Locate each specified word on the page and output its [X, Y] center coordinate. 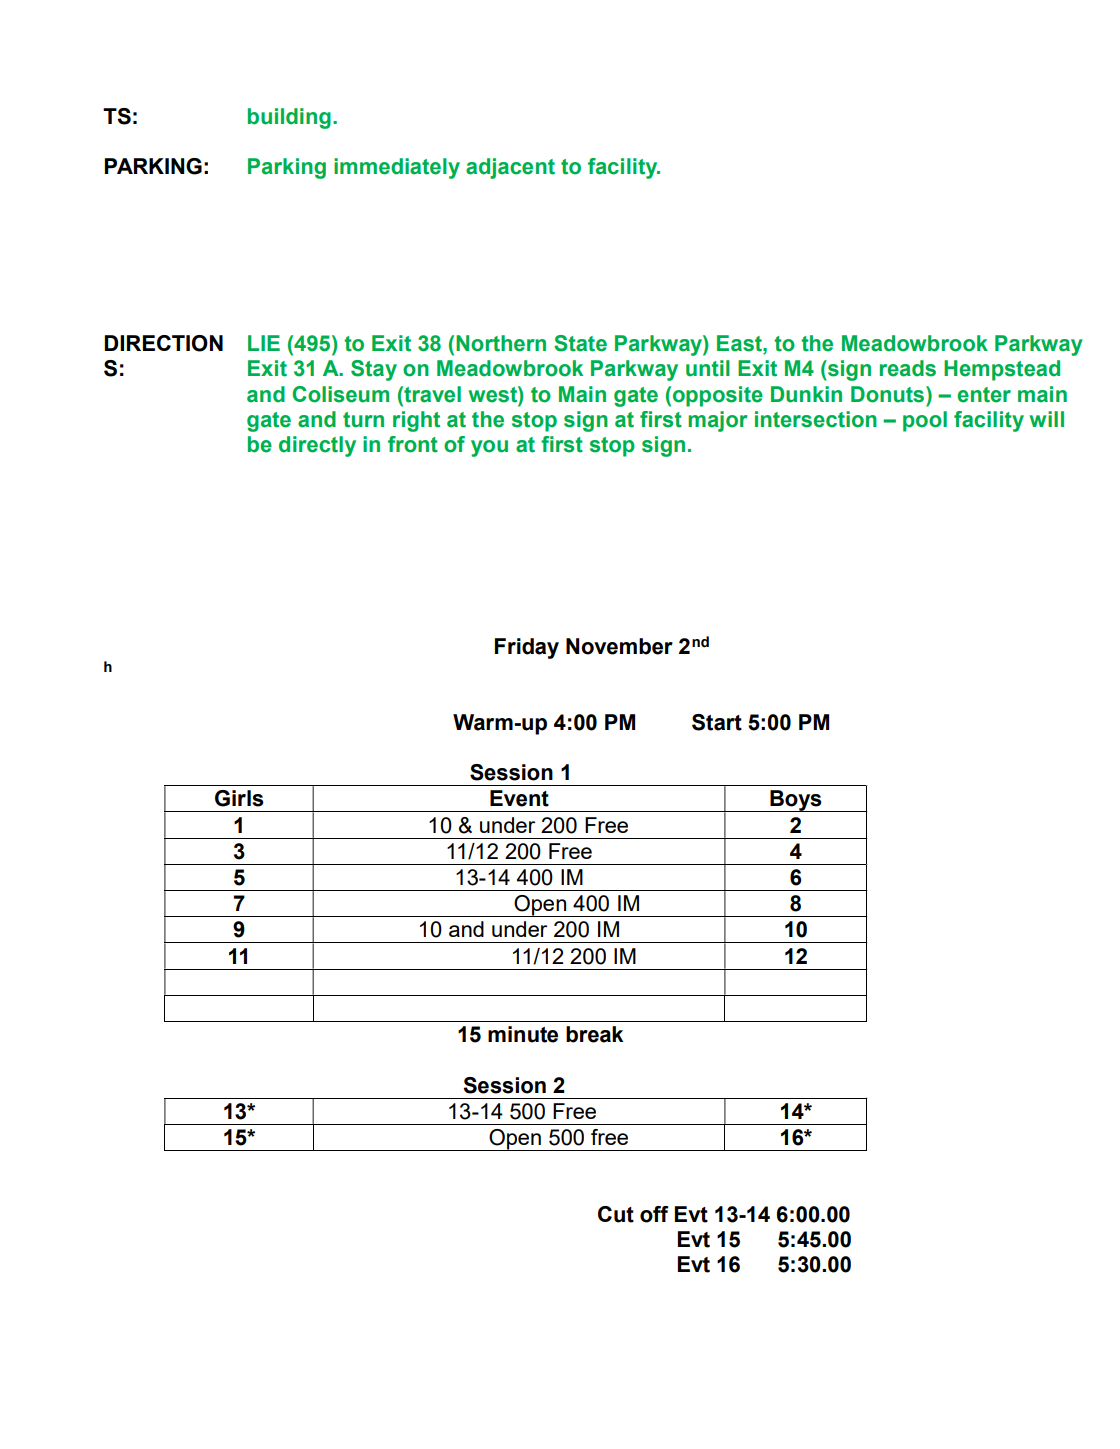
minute [523, 1034]
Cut [616, 1214]
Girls [239, 798]
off [654, 1214]
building [289, 118]
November [619, 646]
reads [908, 368]
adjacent [510, 168]
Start [717, 722]
